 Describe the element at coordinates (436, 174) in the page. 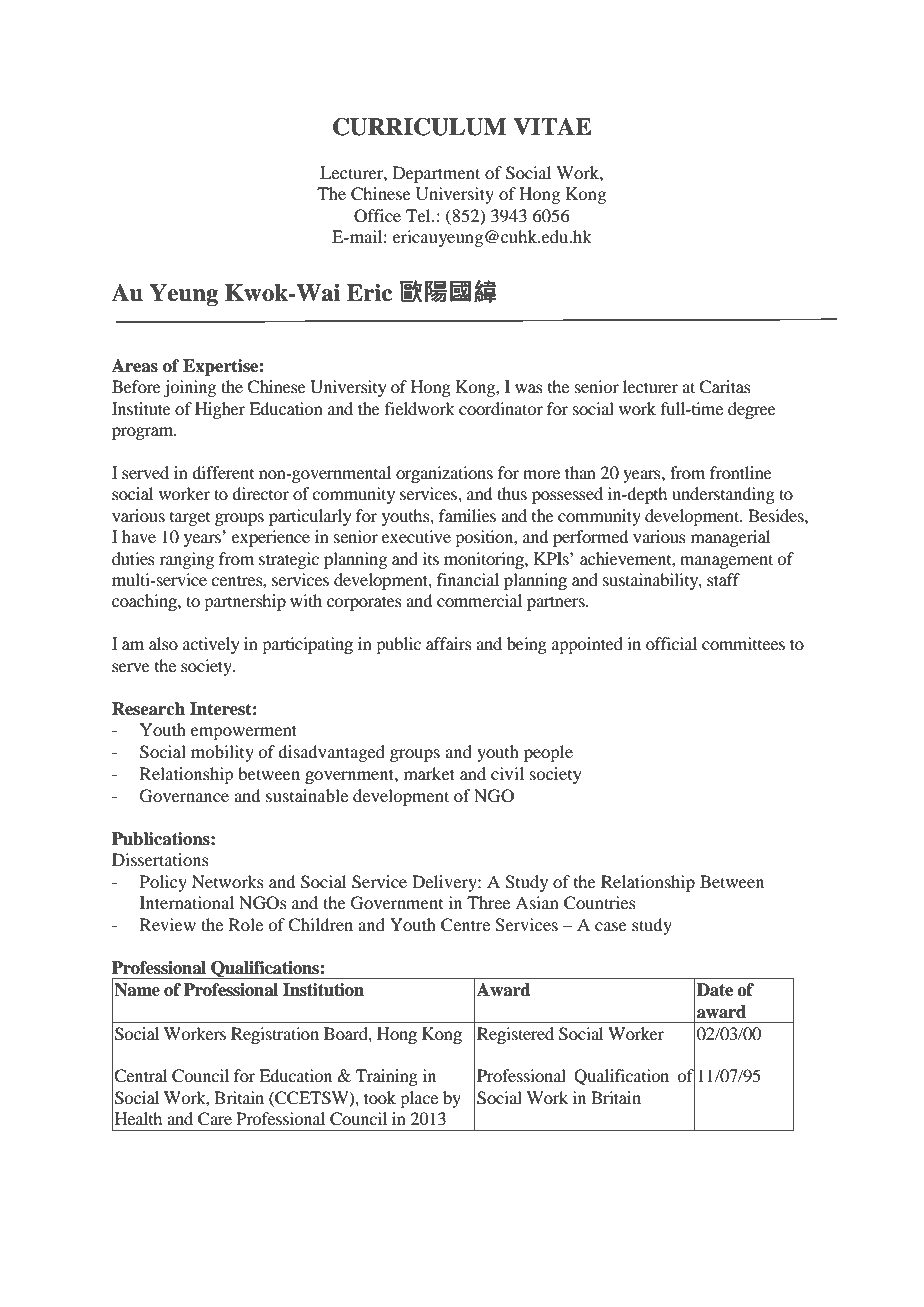

I see `Department` at that location.
